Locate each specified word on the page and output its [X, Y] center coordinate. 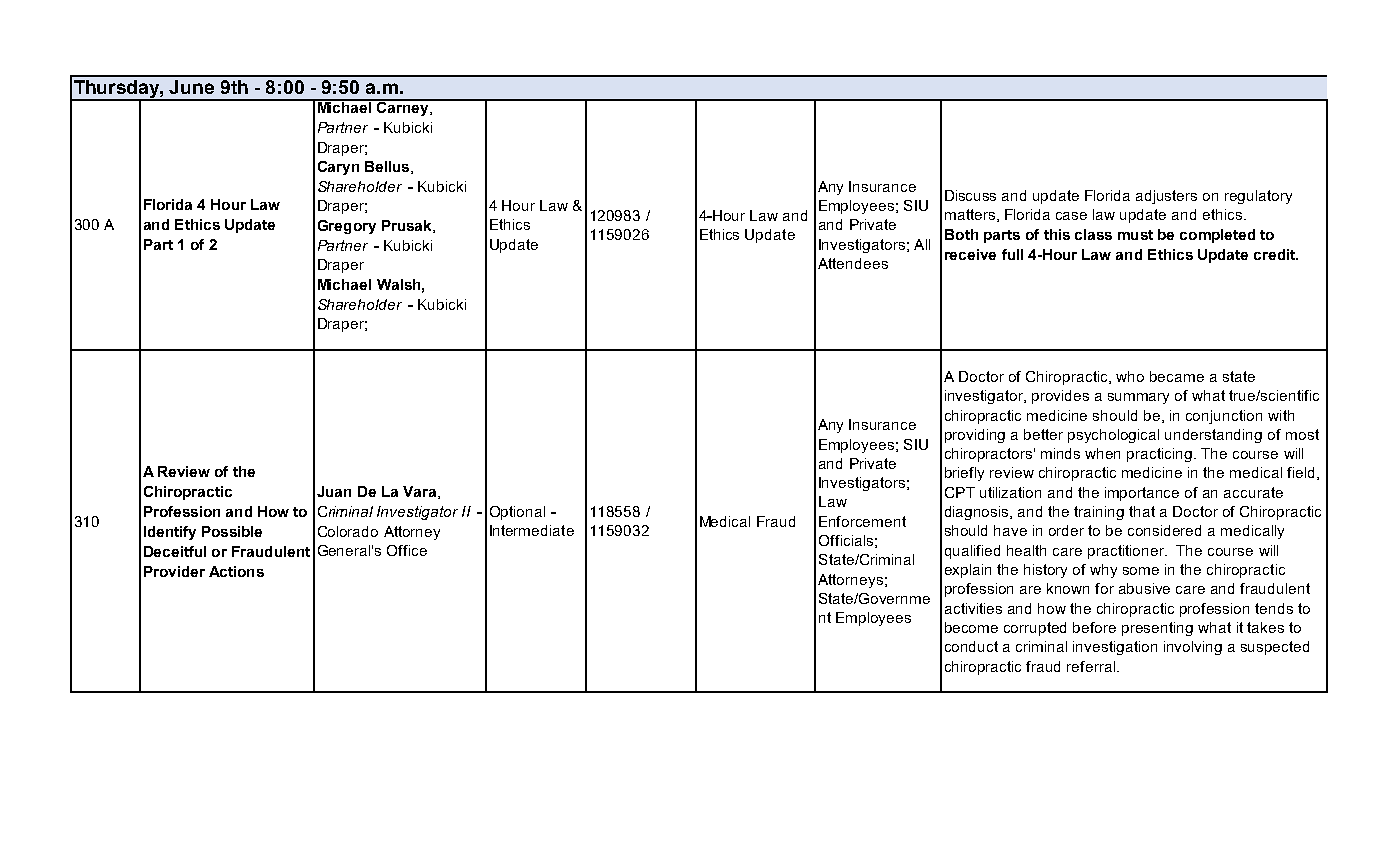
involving [1193, 648]
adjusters [1166, 197]
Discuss [970, 195]
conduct [971, 646]
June [191, 87]
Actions [236, 571]
